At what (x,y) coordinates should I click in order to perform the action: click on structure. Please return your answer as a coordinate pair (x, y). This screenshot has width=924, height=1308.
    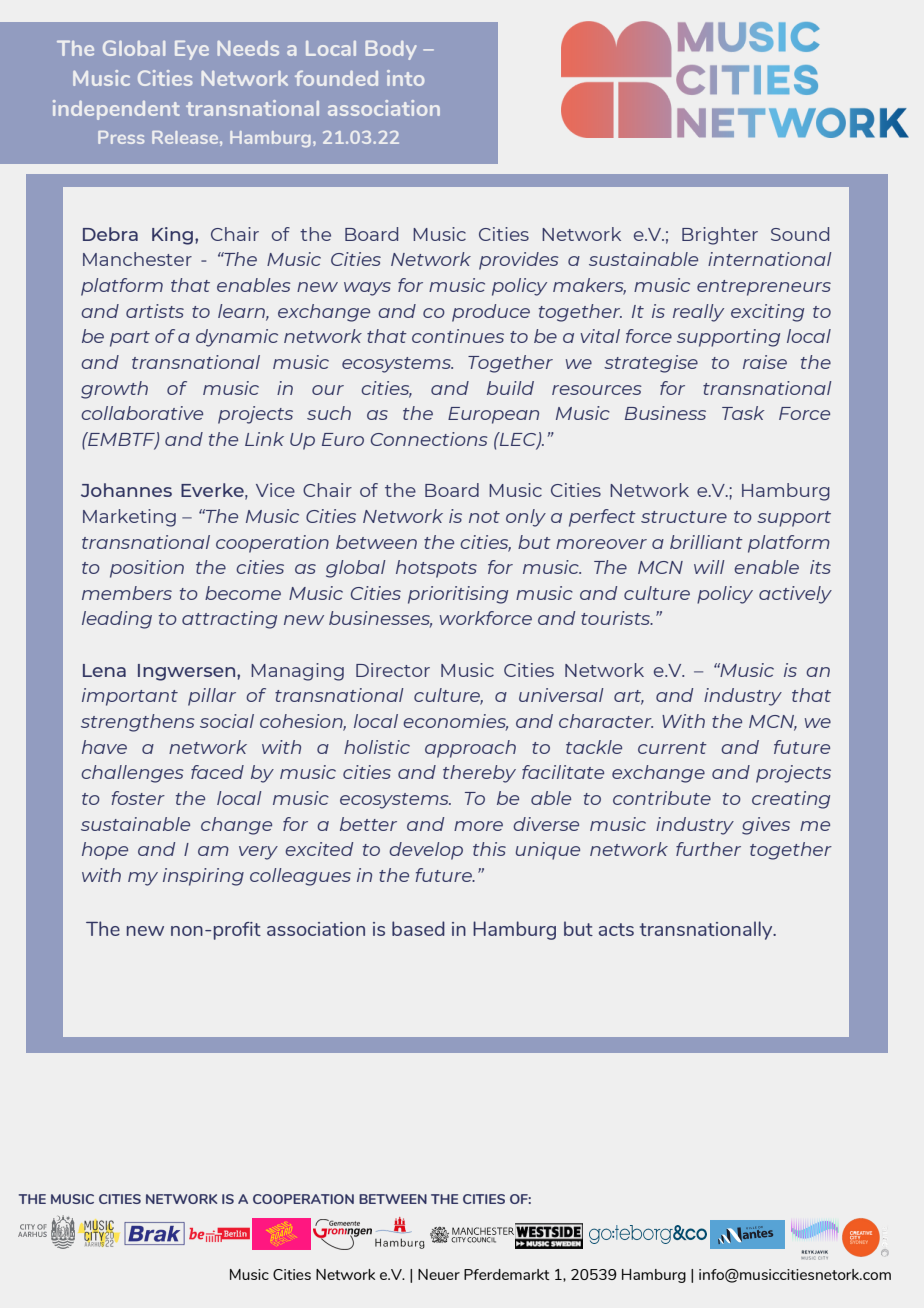
    Looking at the image, I should click on (684, 517).
